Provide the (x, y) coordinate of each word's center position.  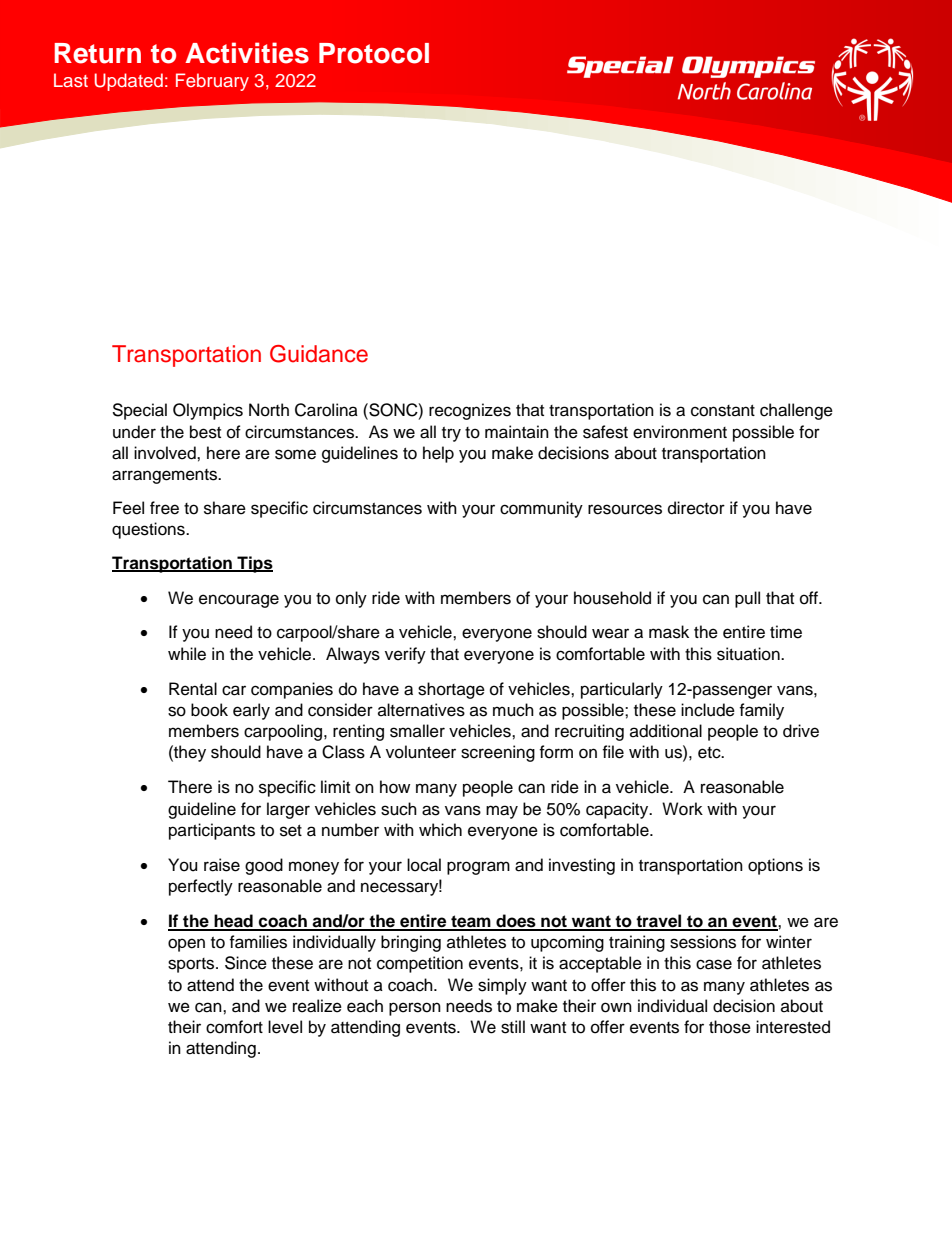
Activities (247, 53)
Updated (129, 82)
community (541, 509)
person (415, 1009)
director (696, 508)
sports (192, 965)
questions (149, 530)
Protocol (374, 53)
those (730, 1027)
